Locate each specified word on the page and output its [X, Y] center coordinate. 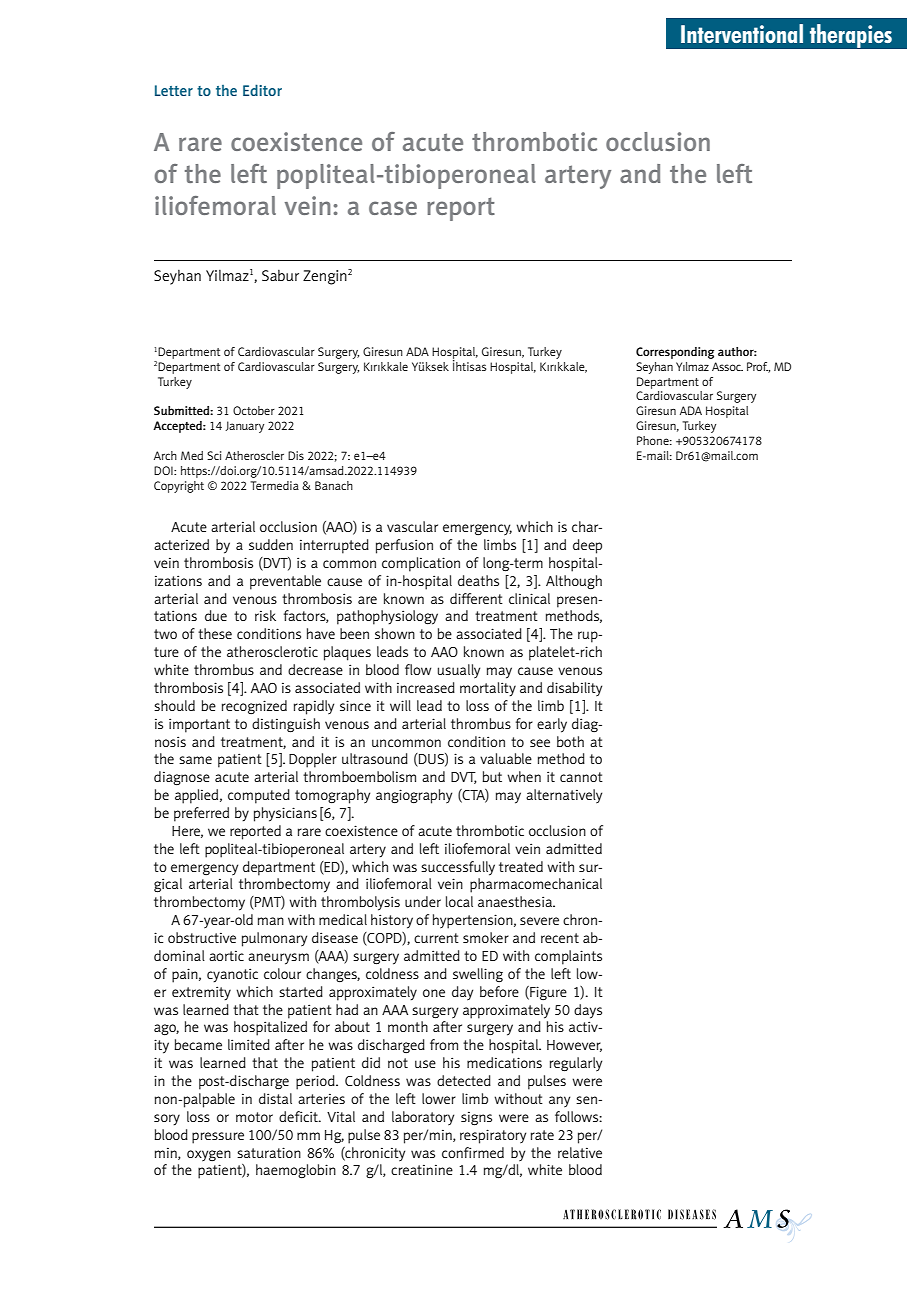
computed [259, 796]
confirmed [473, 1152]
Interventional [742, 33]
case [393, 208]
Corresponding [675, 353]
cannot [581, 777]
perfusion [404, 546]
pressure [218, 1138]
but [492, 776]
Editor [262, 90]
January [244, 427]
